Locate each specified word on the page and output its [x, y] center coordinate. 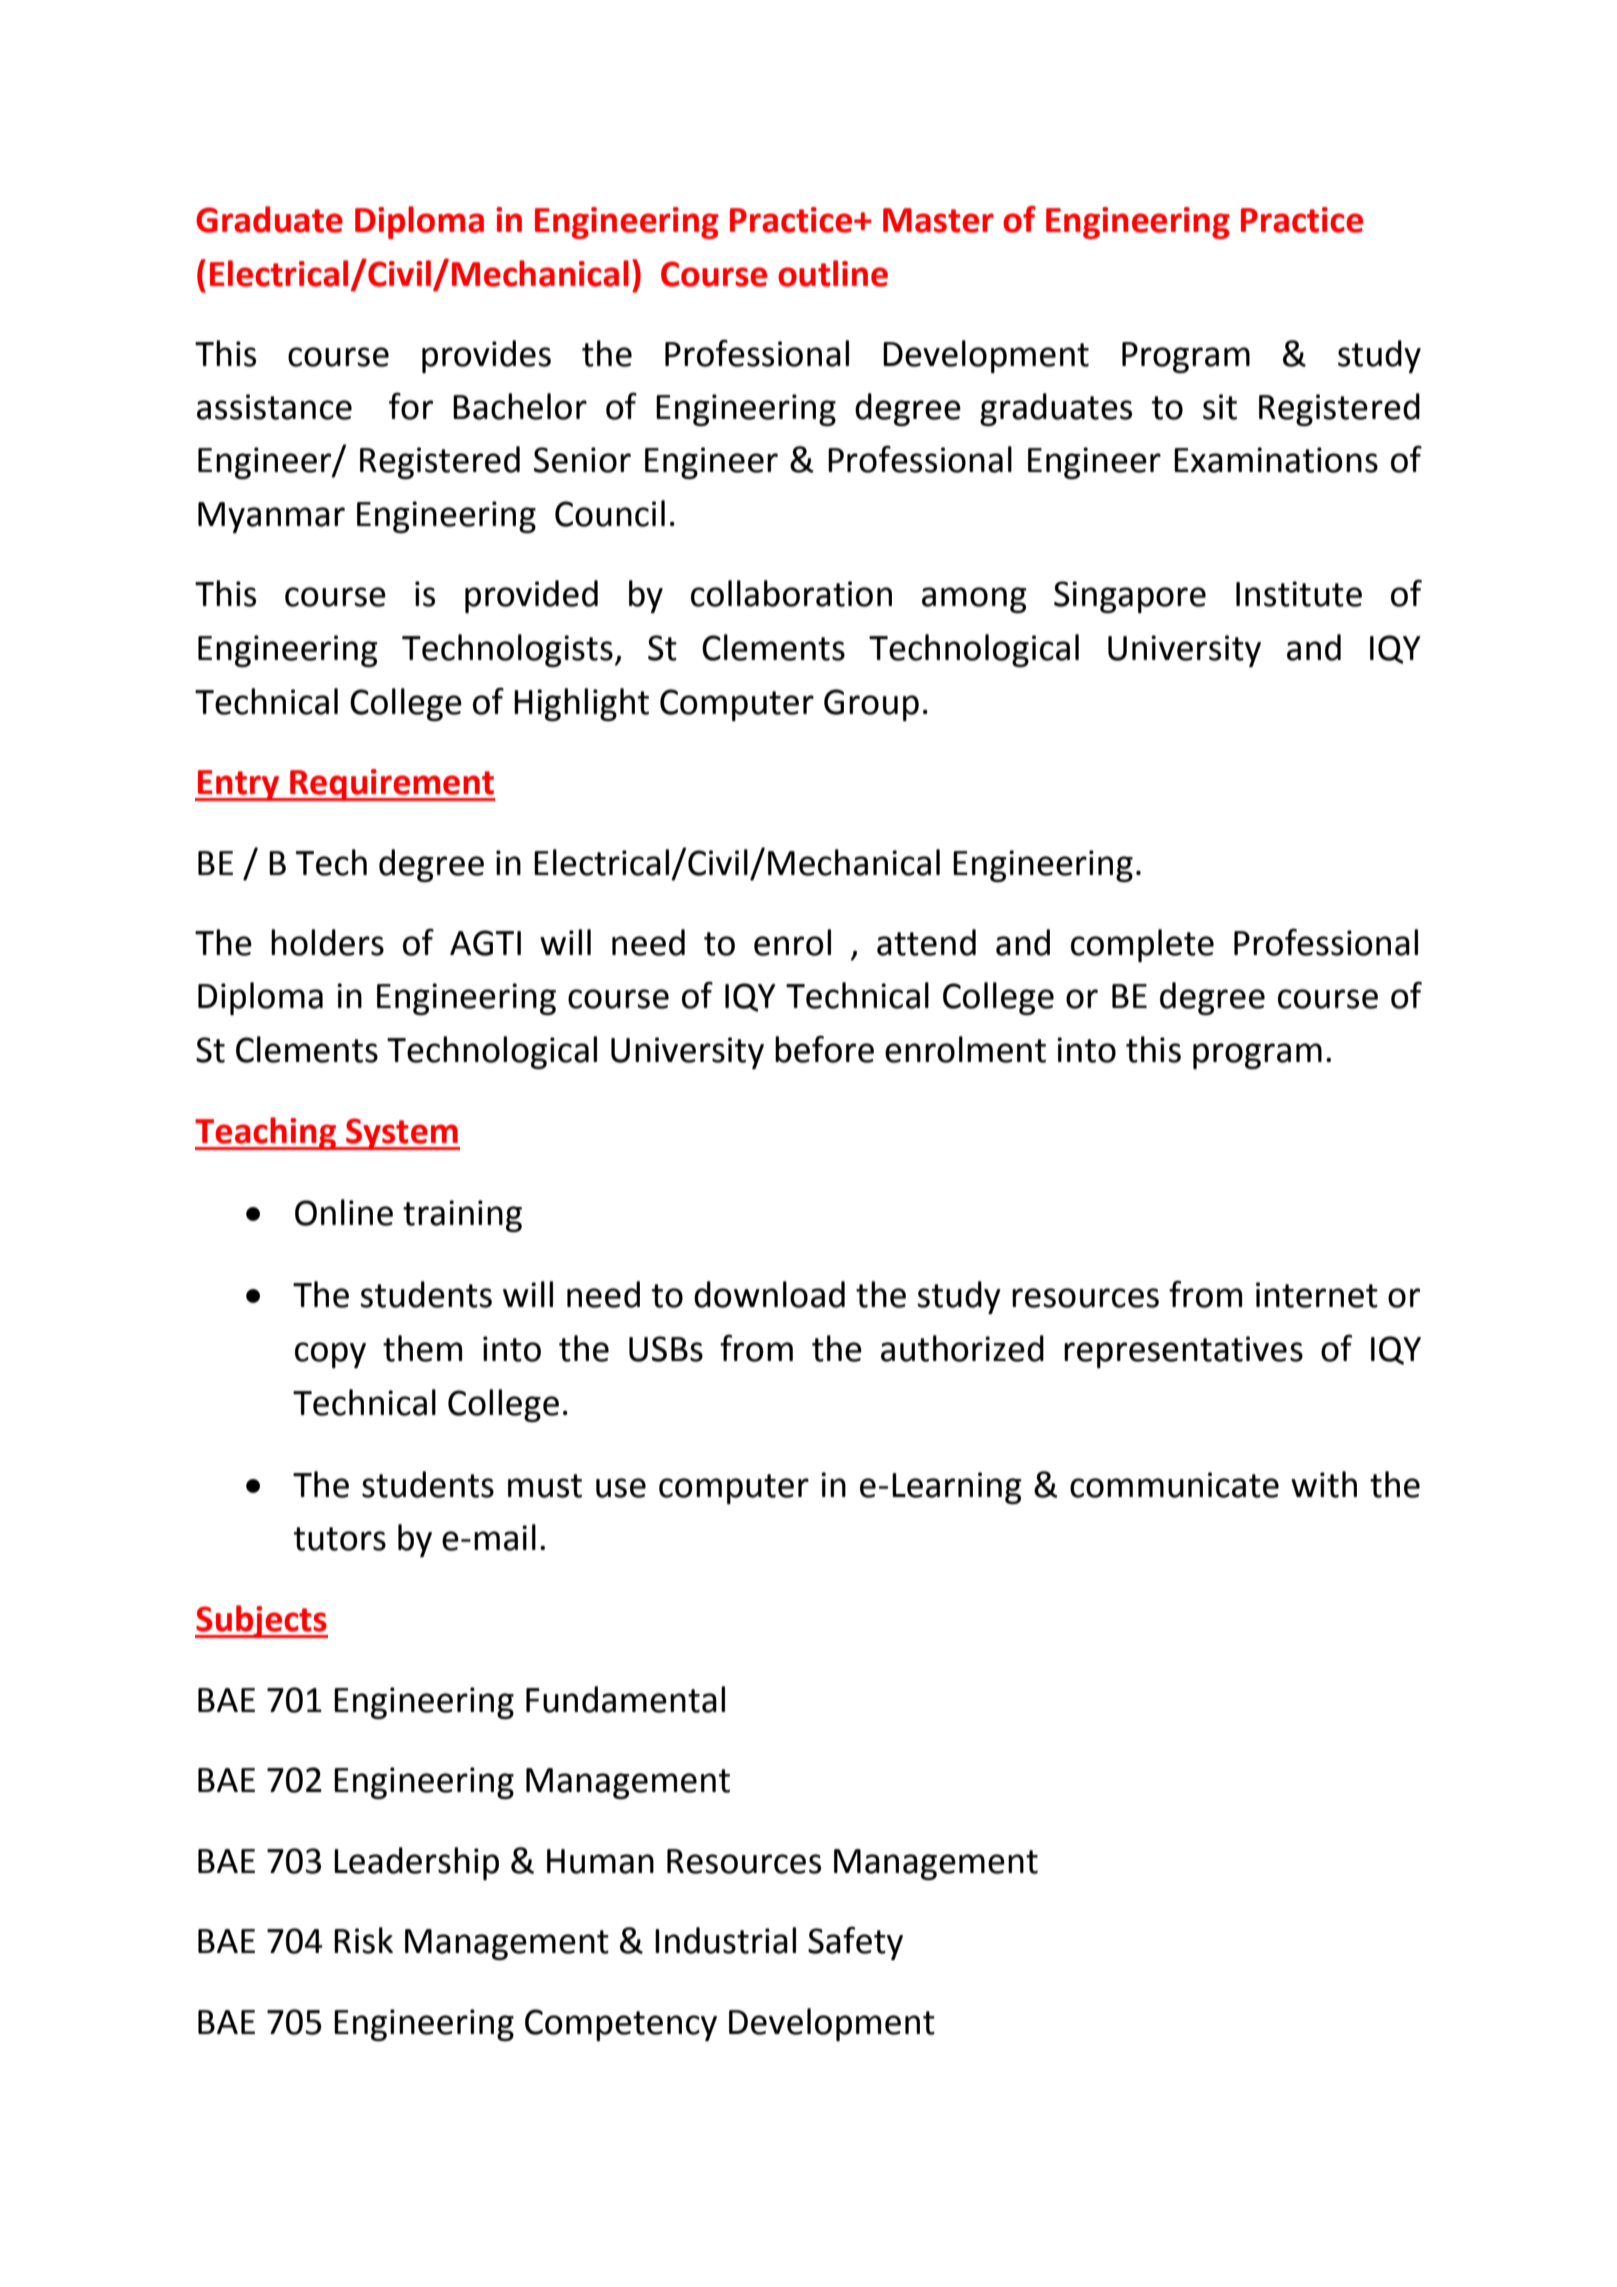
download [769, 1294]
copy [330, 1355]
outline [833, 273]
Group [871, 705]
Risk [363, 1940]
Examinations [1276, 460]
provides [486, 356]
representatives [1183, 1352]
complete [1142, 945]
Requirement [391, 785]
